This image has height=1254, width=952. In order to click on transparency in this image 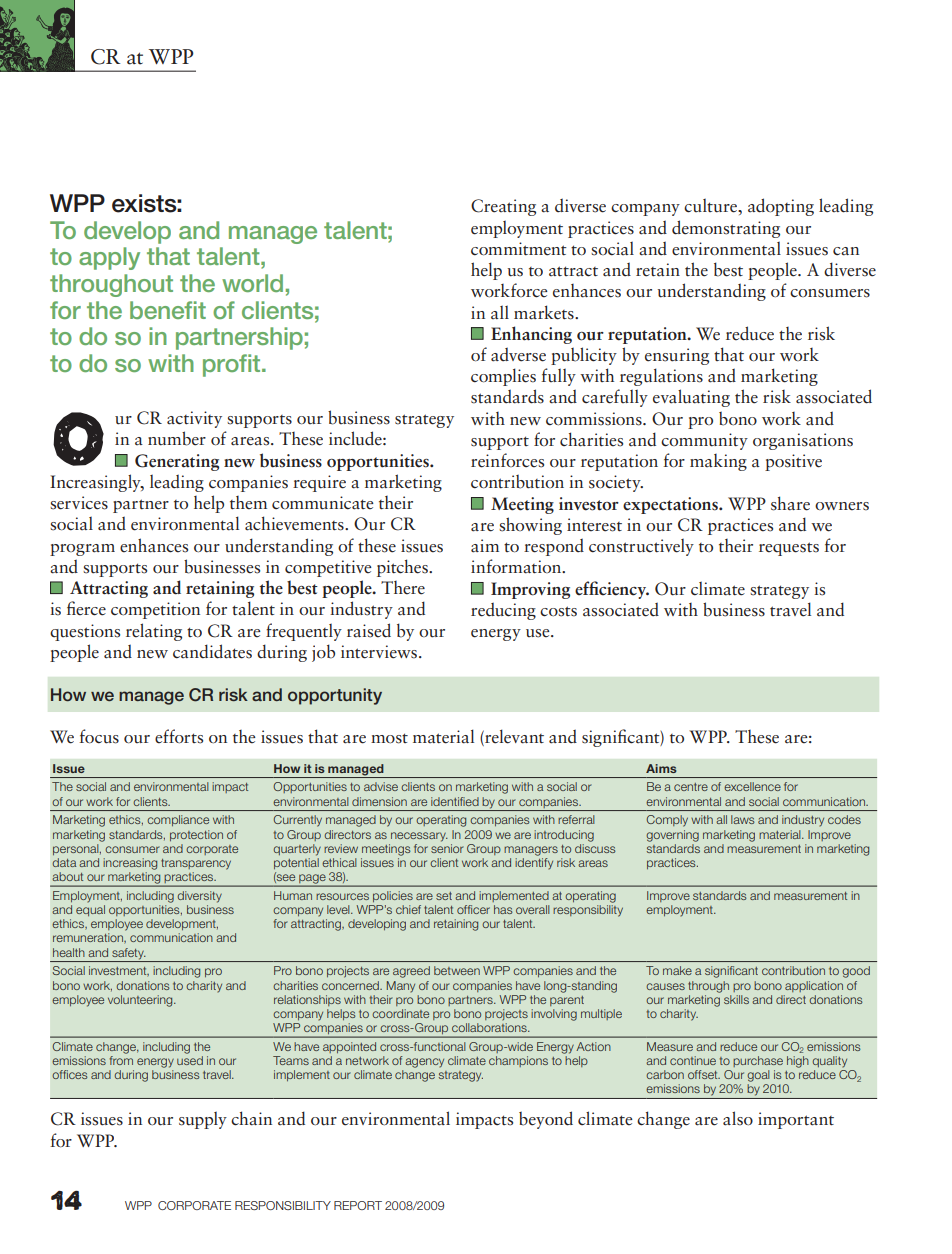, I will do `click(196, 864)`.
